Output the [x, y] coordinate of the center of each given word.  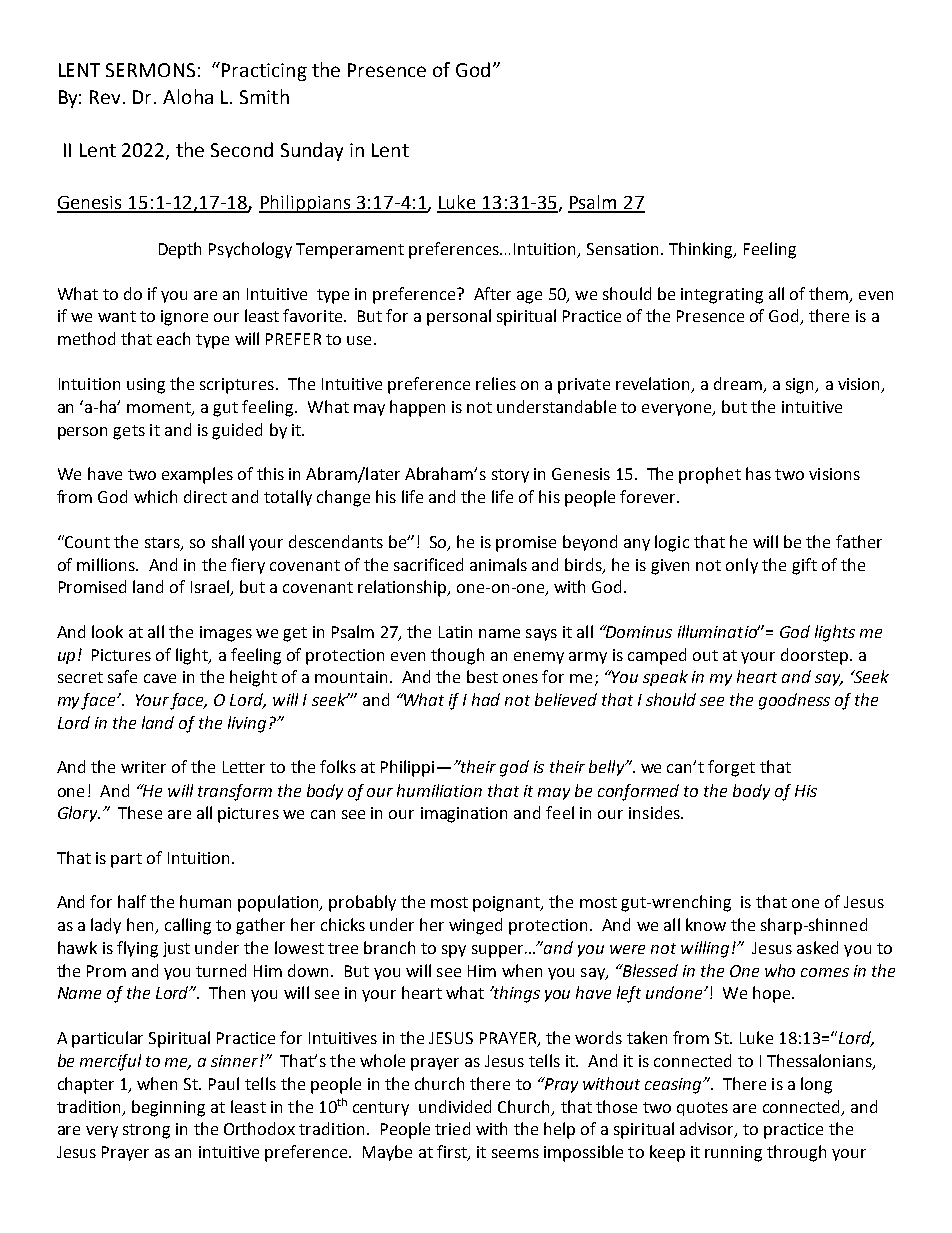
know [706, 924]
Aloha [188, 96]
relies [496, 383]
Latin [455, 632]
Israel [211, 588]
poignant [507, 904]
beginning [168, 1108]
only [742, 566]
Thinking [702, 250]
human [205, 901]
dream [739, 385]
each [173, 338]
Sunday [312, 151]
